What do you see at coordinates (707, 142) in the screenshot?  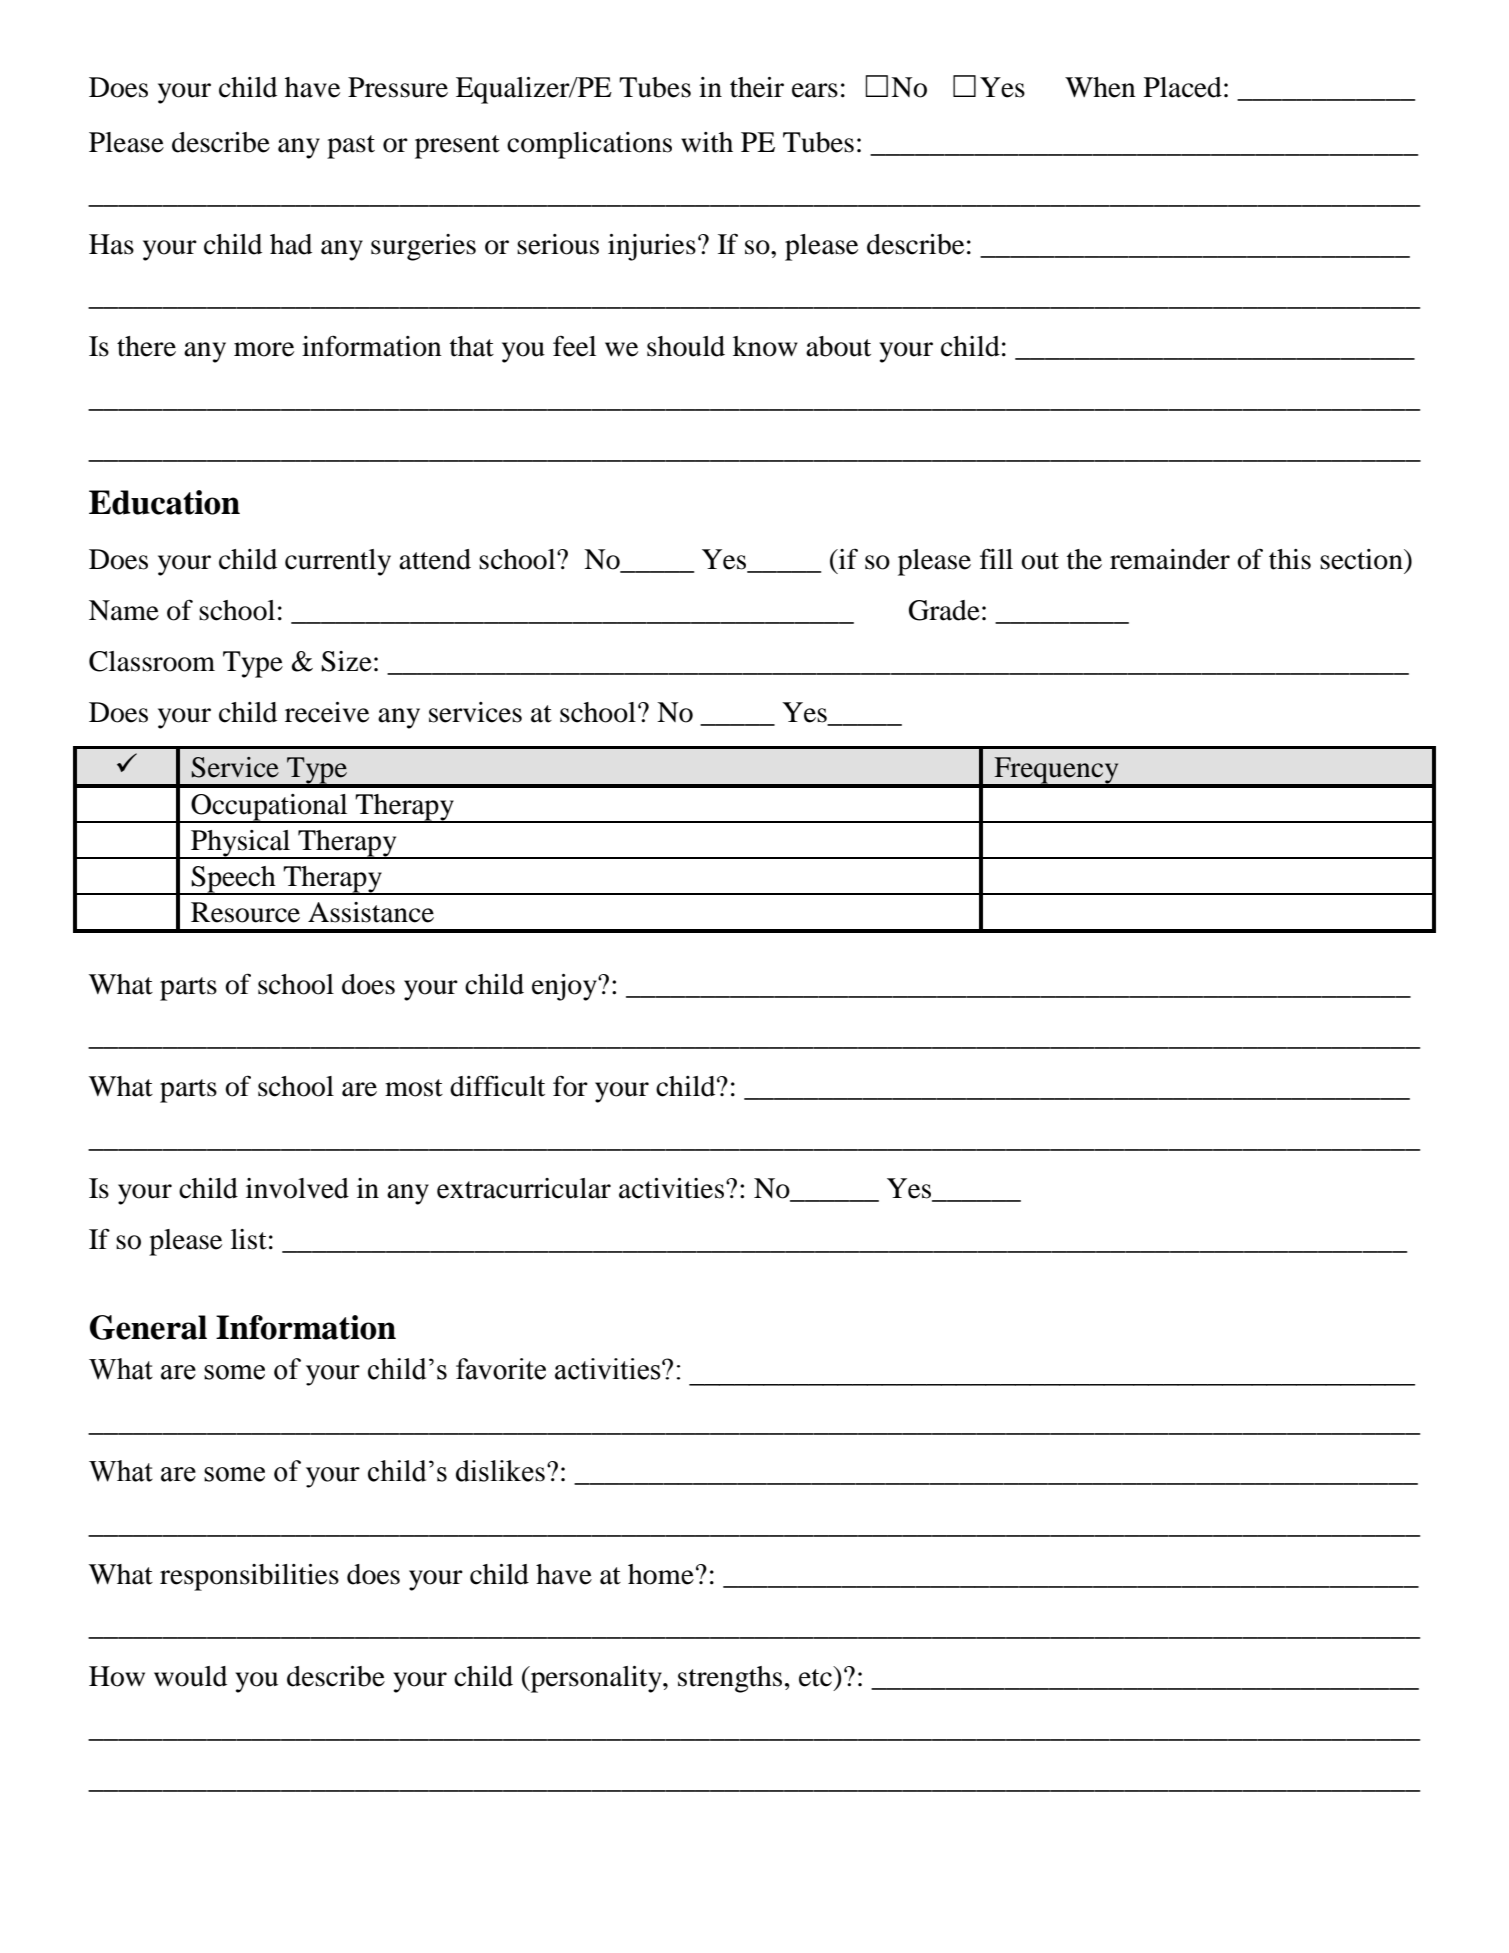 I see `with` at bounding box center [707, 142].
